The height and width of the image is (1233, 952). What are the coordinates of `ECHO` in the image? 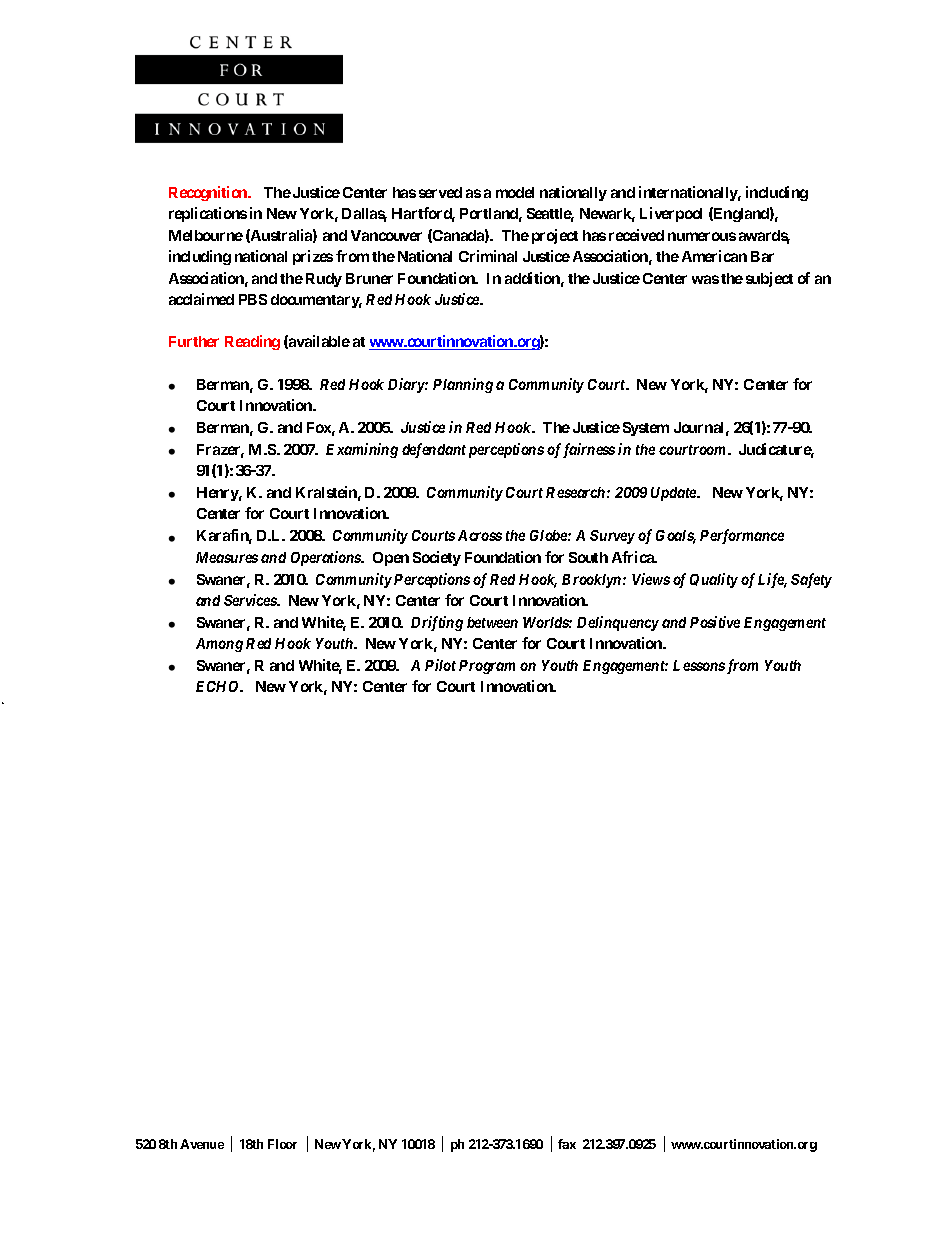 It's located at (219, 686).
